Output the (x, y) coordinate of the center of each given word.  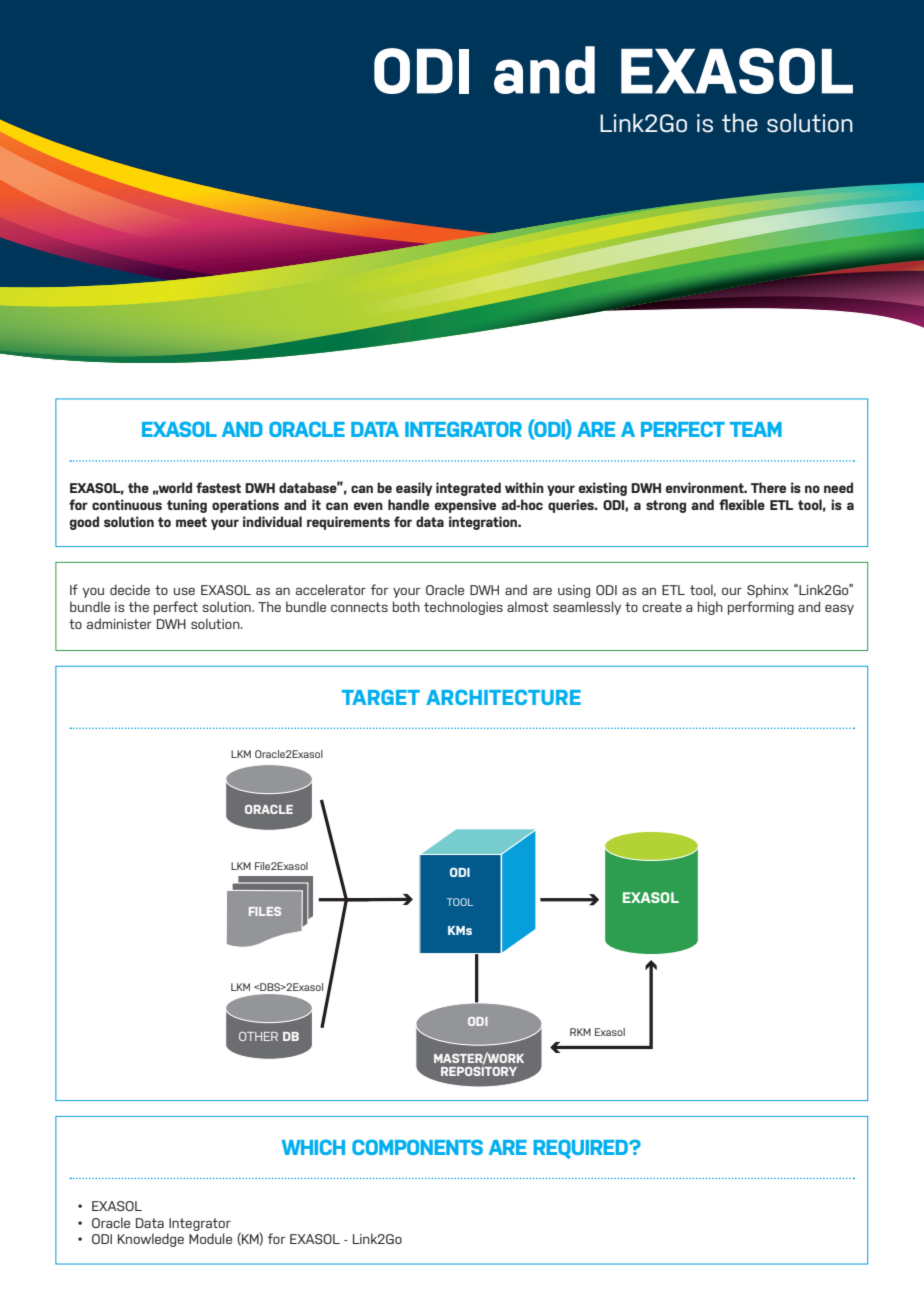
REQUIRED (582, 1149)
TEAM (756, 429)
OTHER (258, 1036)
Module (210, 1238)
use (184, 591)
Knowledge (151, 1240)
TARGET (381, 697)
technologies (463, 608)
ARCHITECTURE (503, 697)
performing (761, 608)
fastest (218, 487)
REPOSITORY (479, 1070)
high (710, 608)
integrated (468, 489)
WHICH (313, 1147)
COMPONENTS (417, 1147)
